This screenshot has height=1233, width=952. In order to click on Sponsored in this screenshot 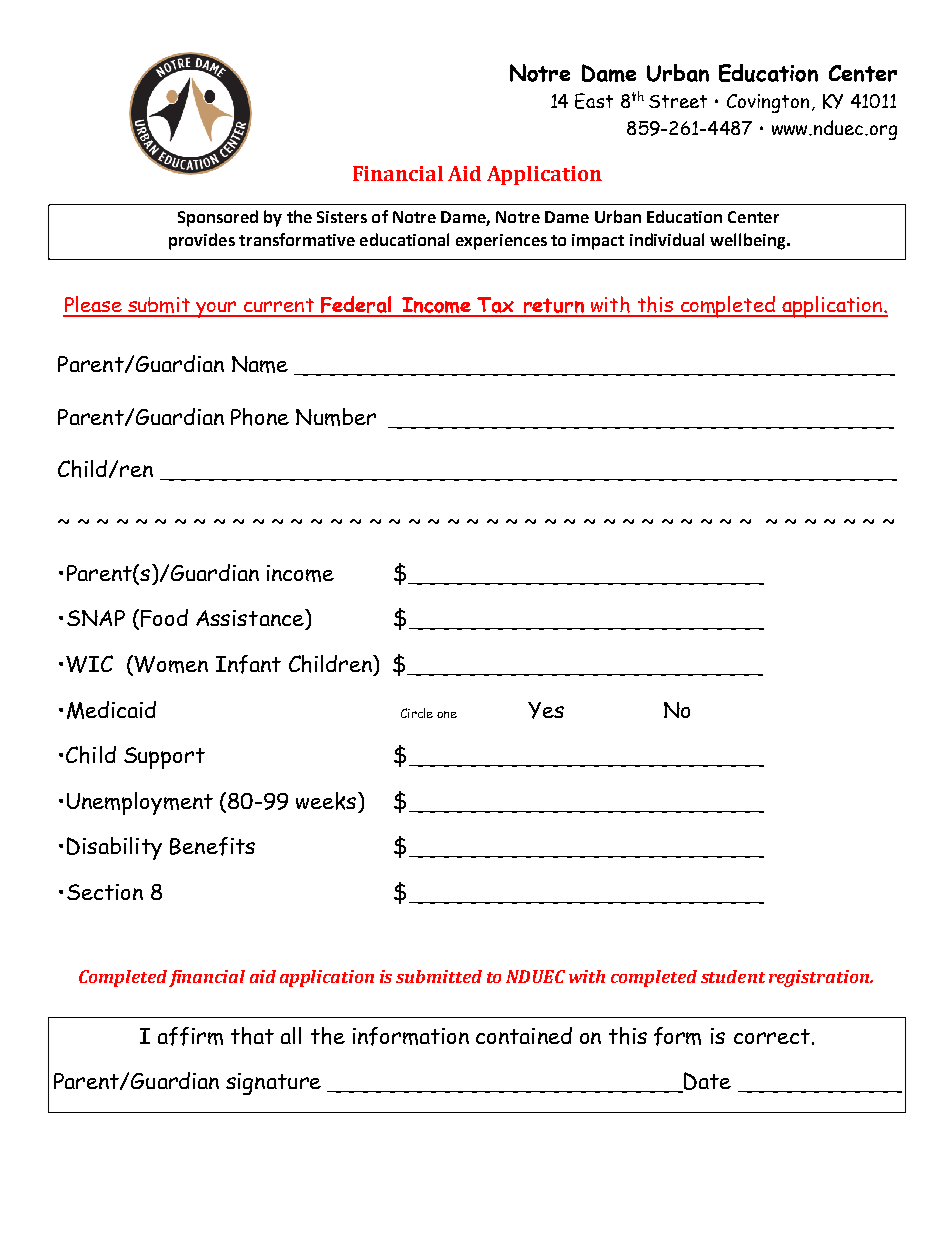, I will do `click(218, 218)`.
